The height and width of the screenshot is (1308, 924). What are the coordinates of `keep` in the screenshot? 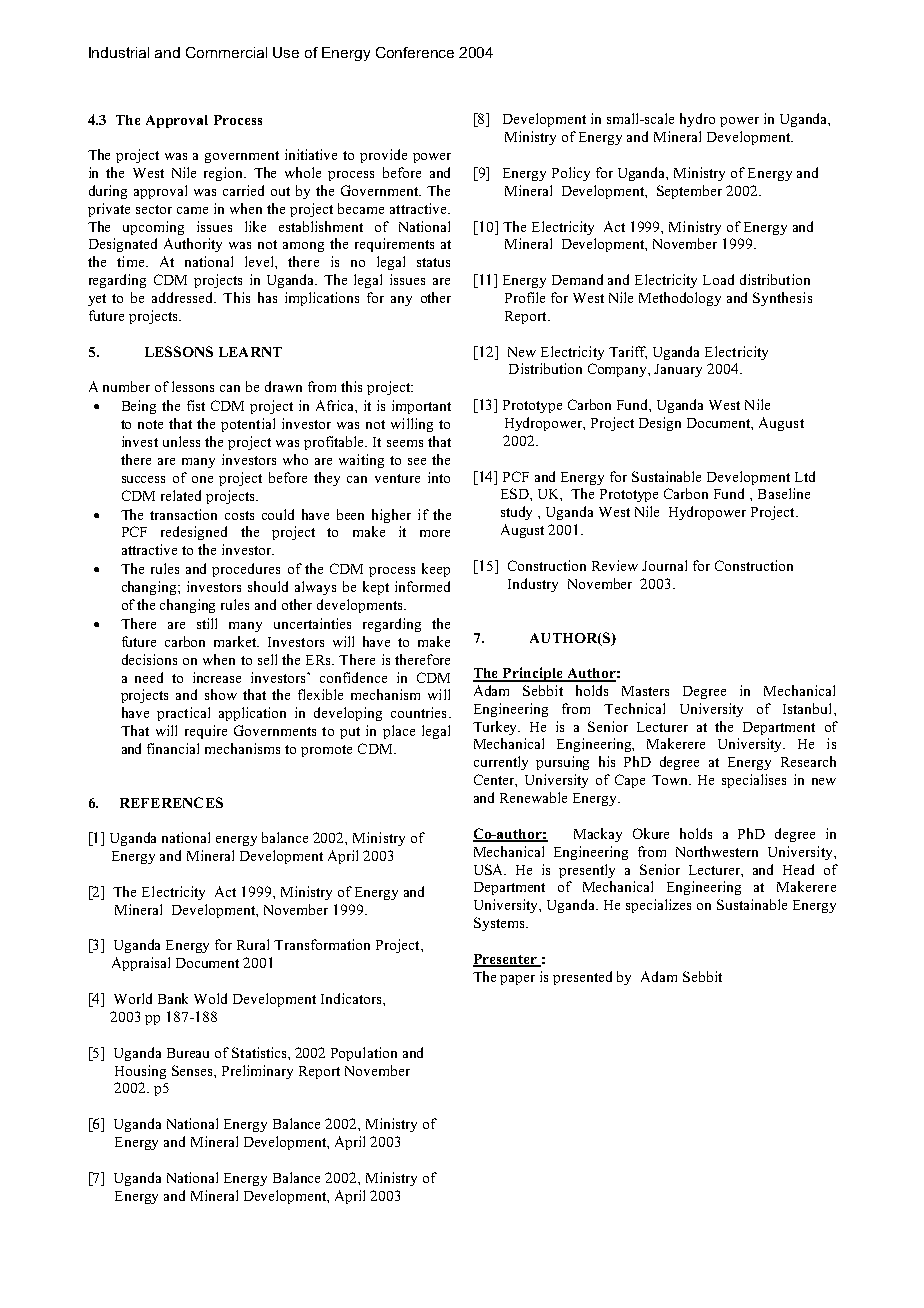 It's located at (436, 570).
